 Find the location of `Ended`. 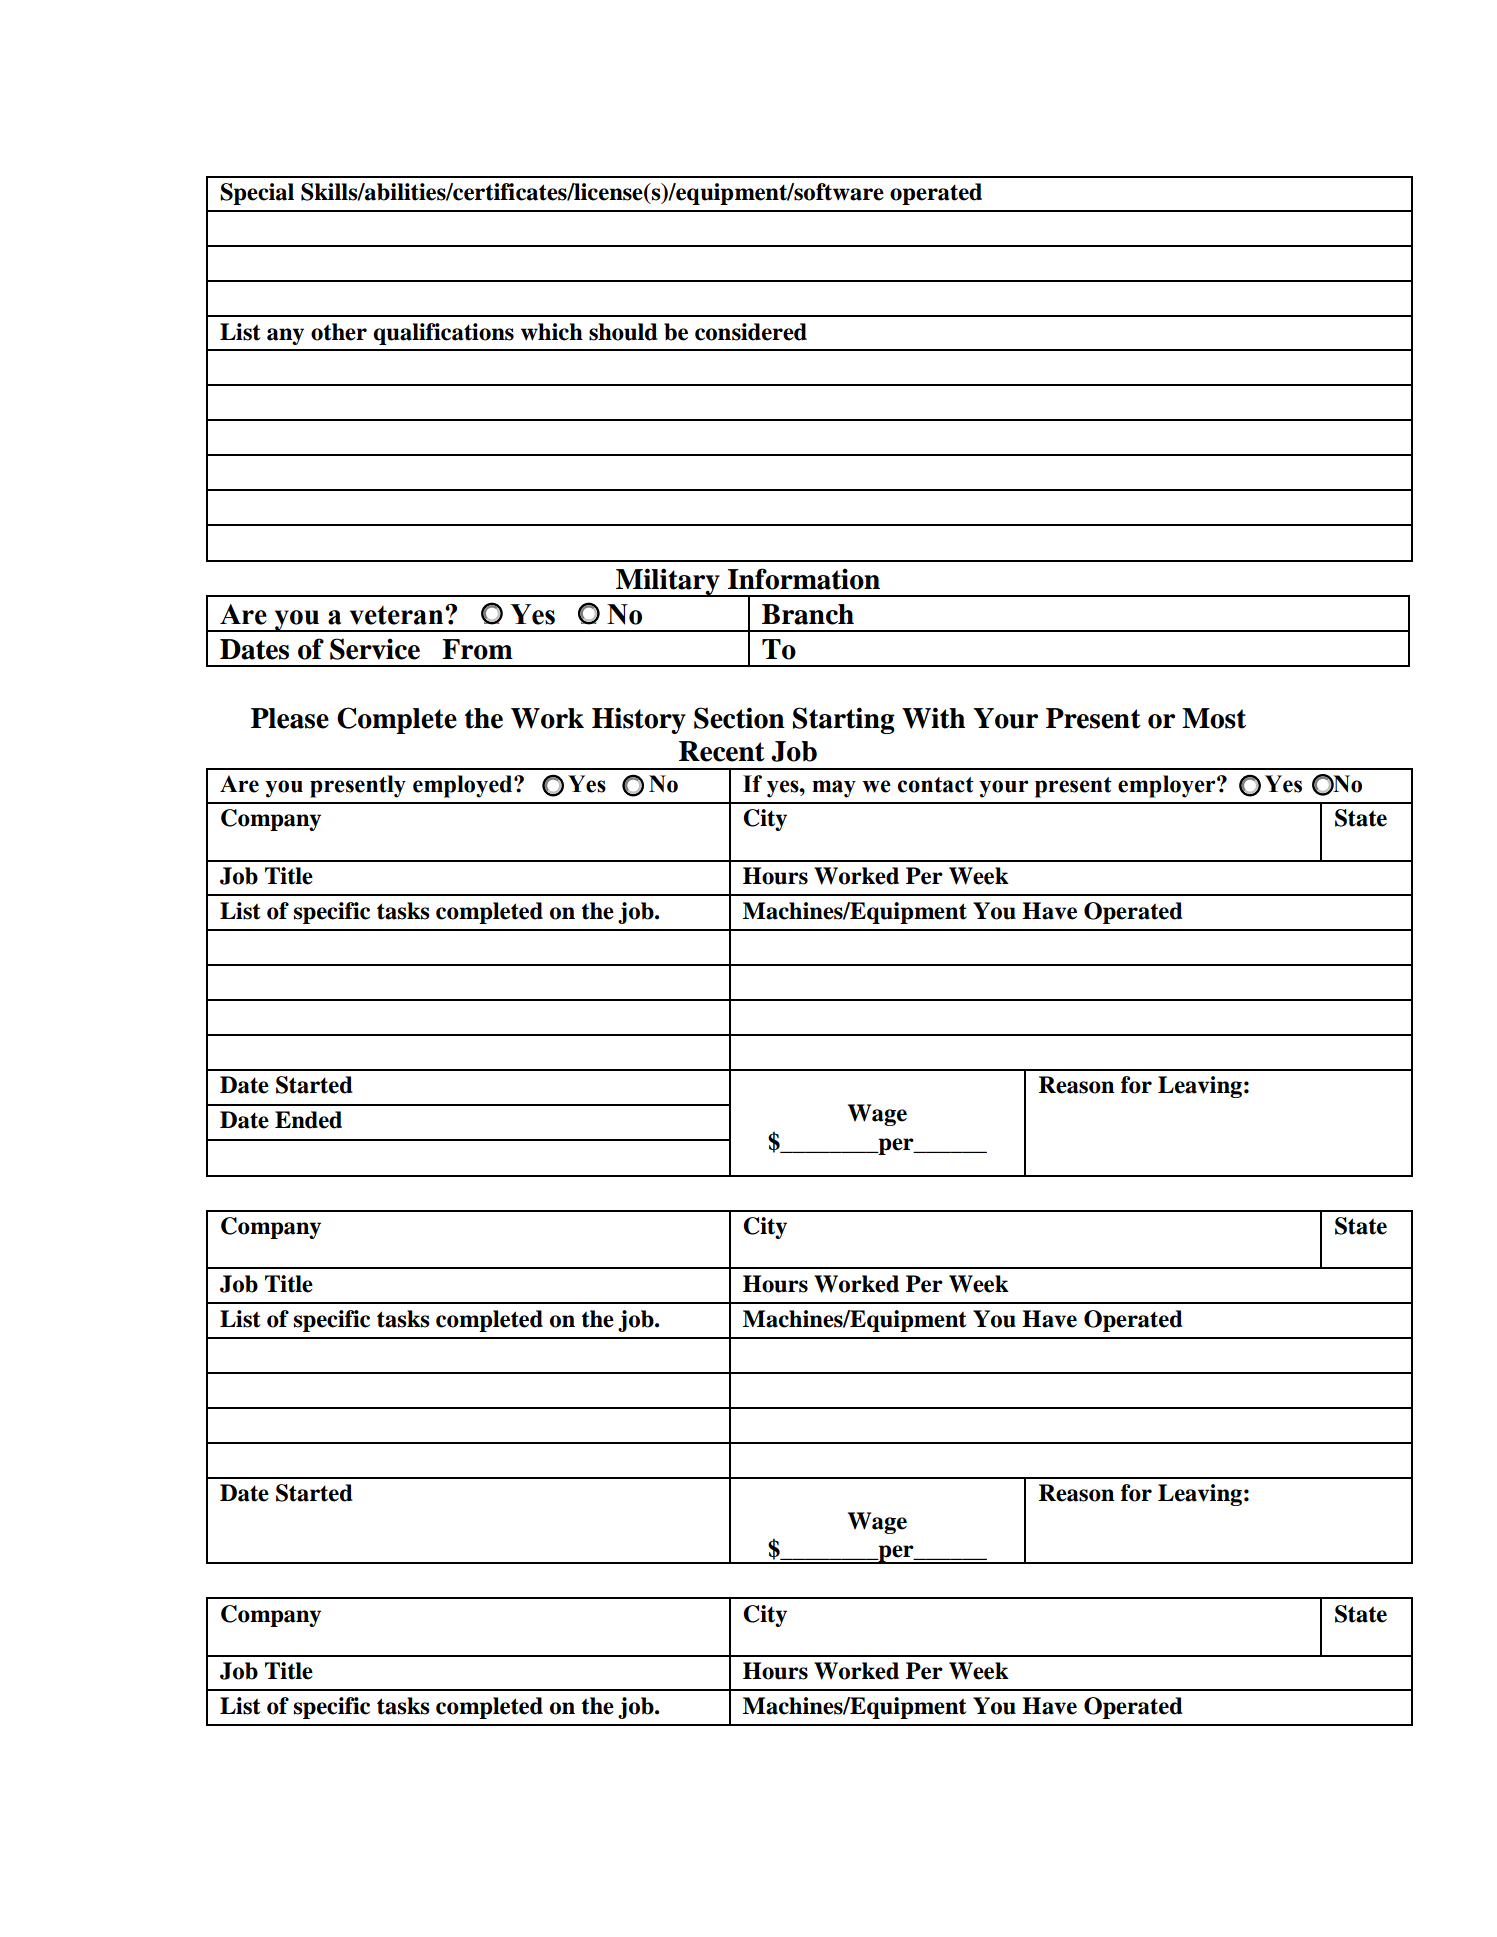

Ended is located at coordinates (308, 1120).
